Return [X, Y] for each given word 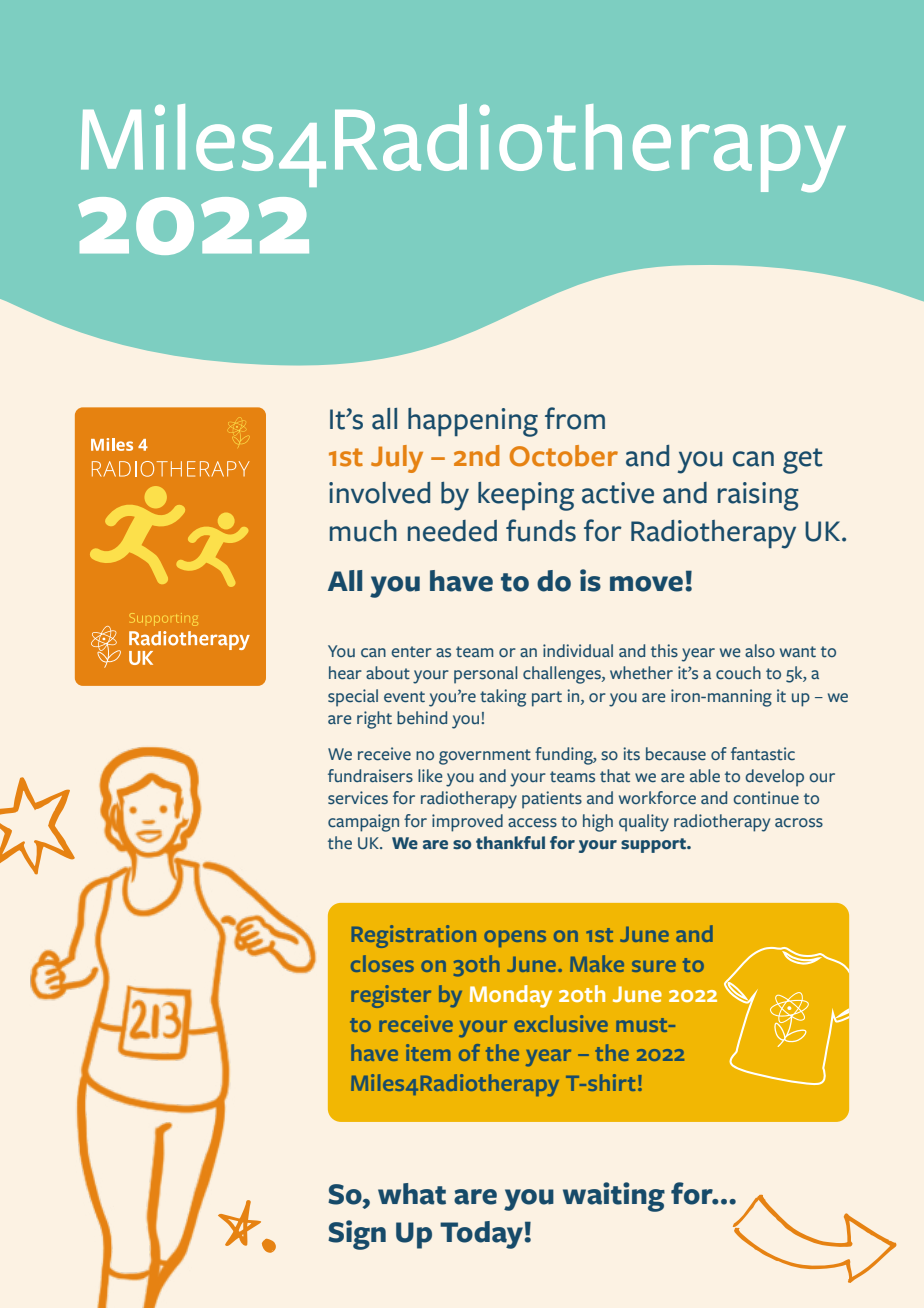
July [397, 459]
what [412, 1194]
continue [766, 798]
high [598, 823]
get [803, 461]
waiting [614, 1197]
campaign [363, 823]
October [564, 456]
